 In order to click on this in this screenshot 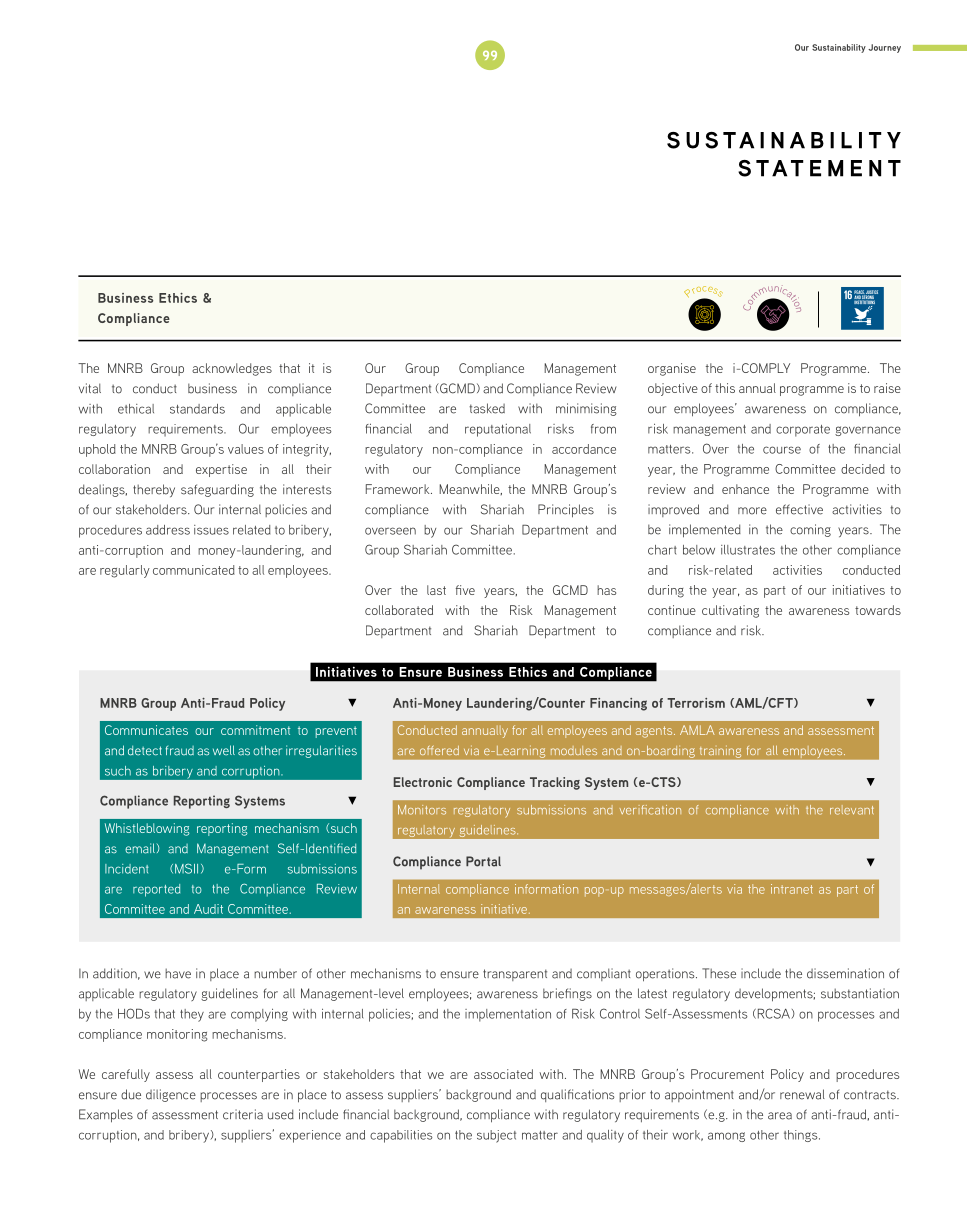, I will do `click(725, 388)`.
